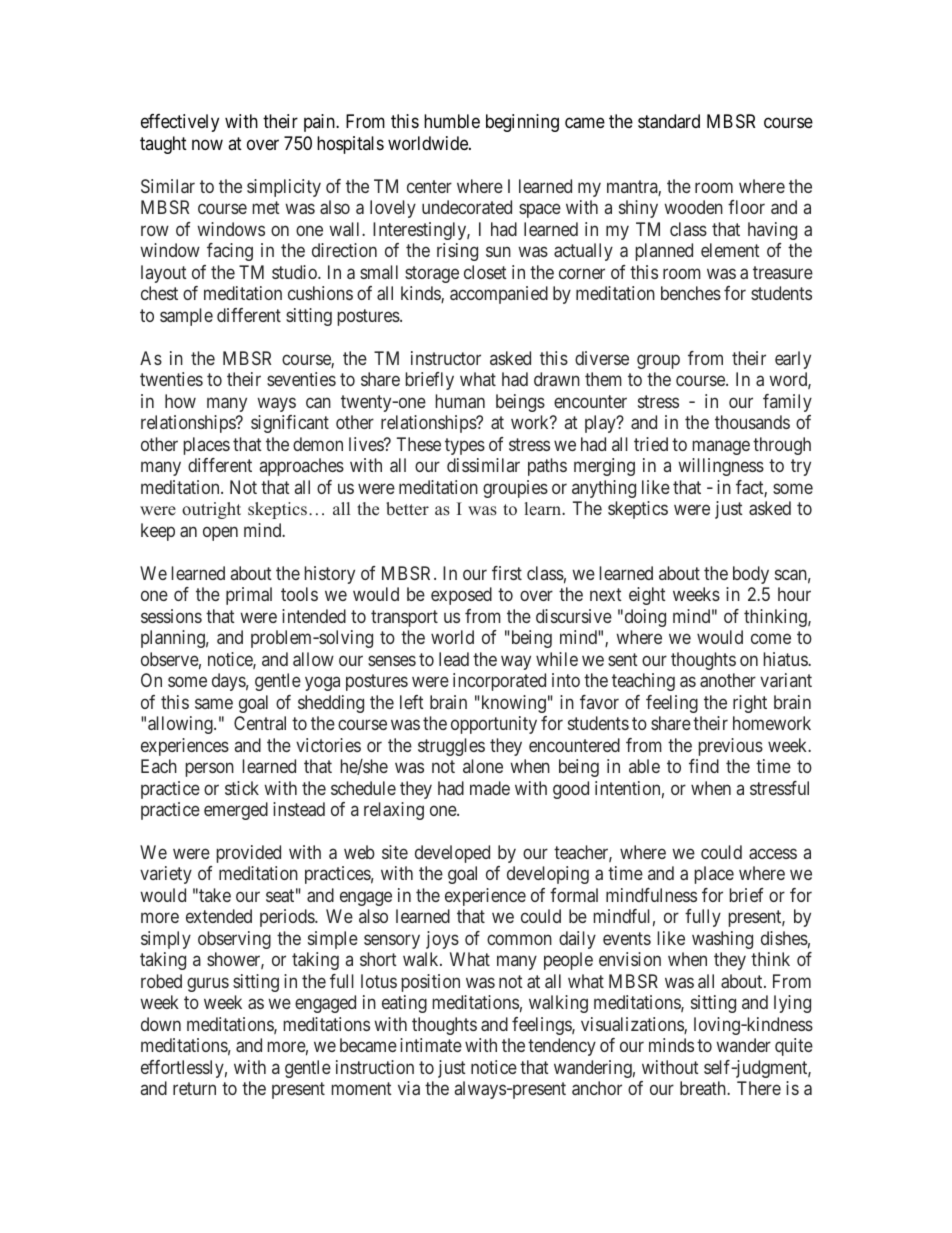 This document has width=952, height=1233. Describe the element at coordinates (669, 121) in the document. I see `standard` at that location.
